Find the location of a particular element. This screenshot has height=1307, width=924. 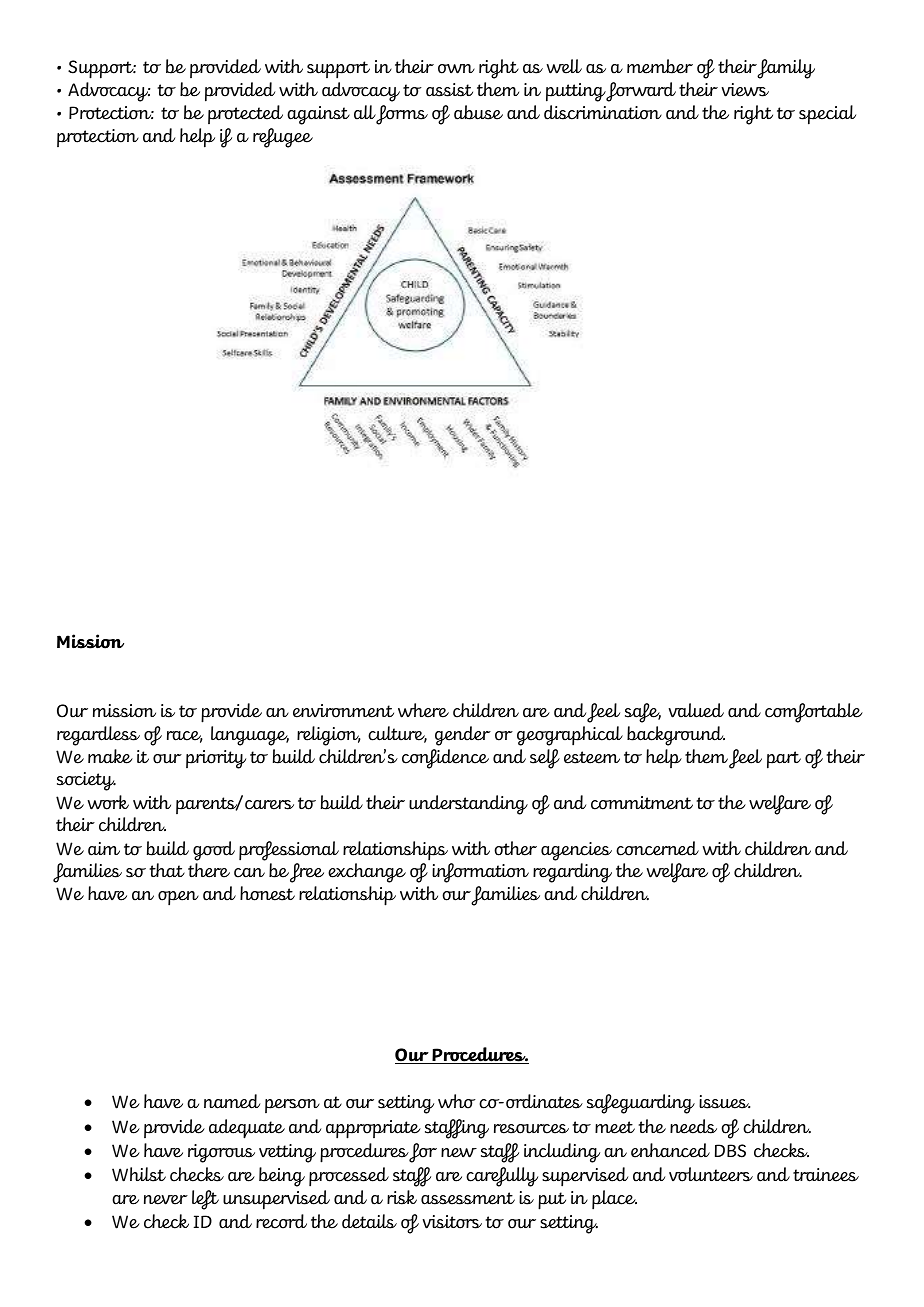

protected is located at coordinates (245, 114).
